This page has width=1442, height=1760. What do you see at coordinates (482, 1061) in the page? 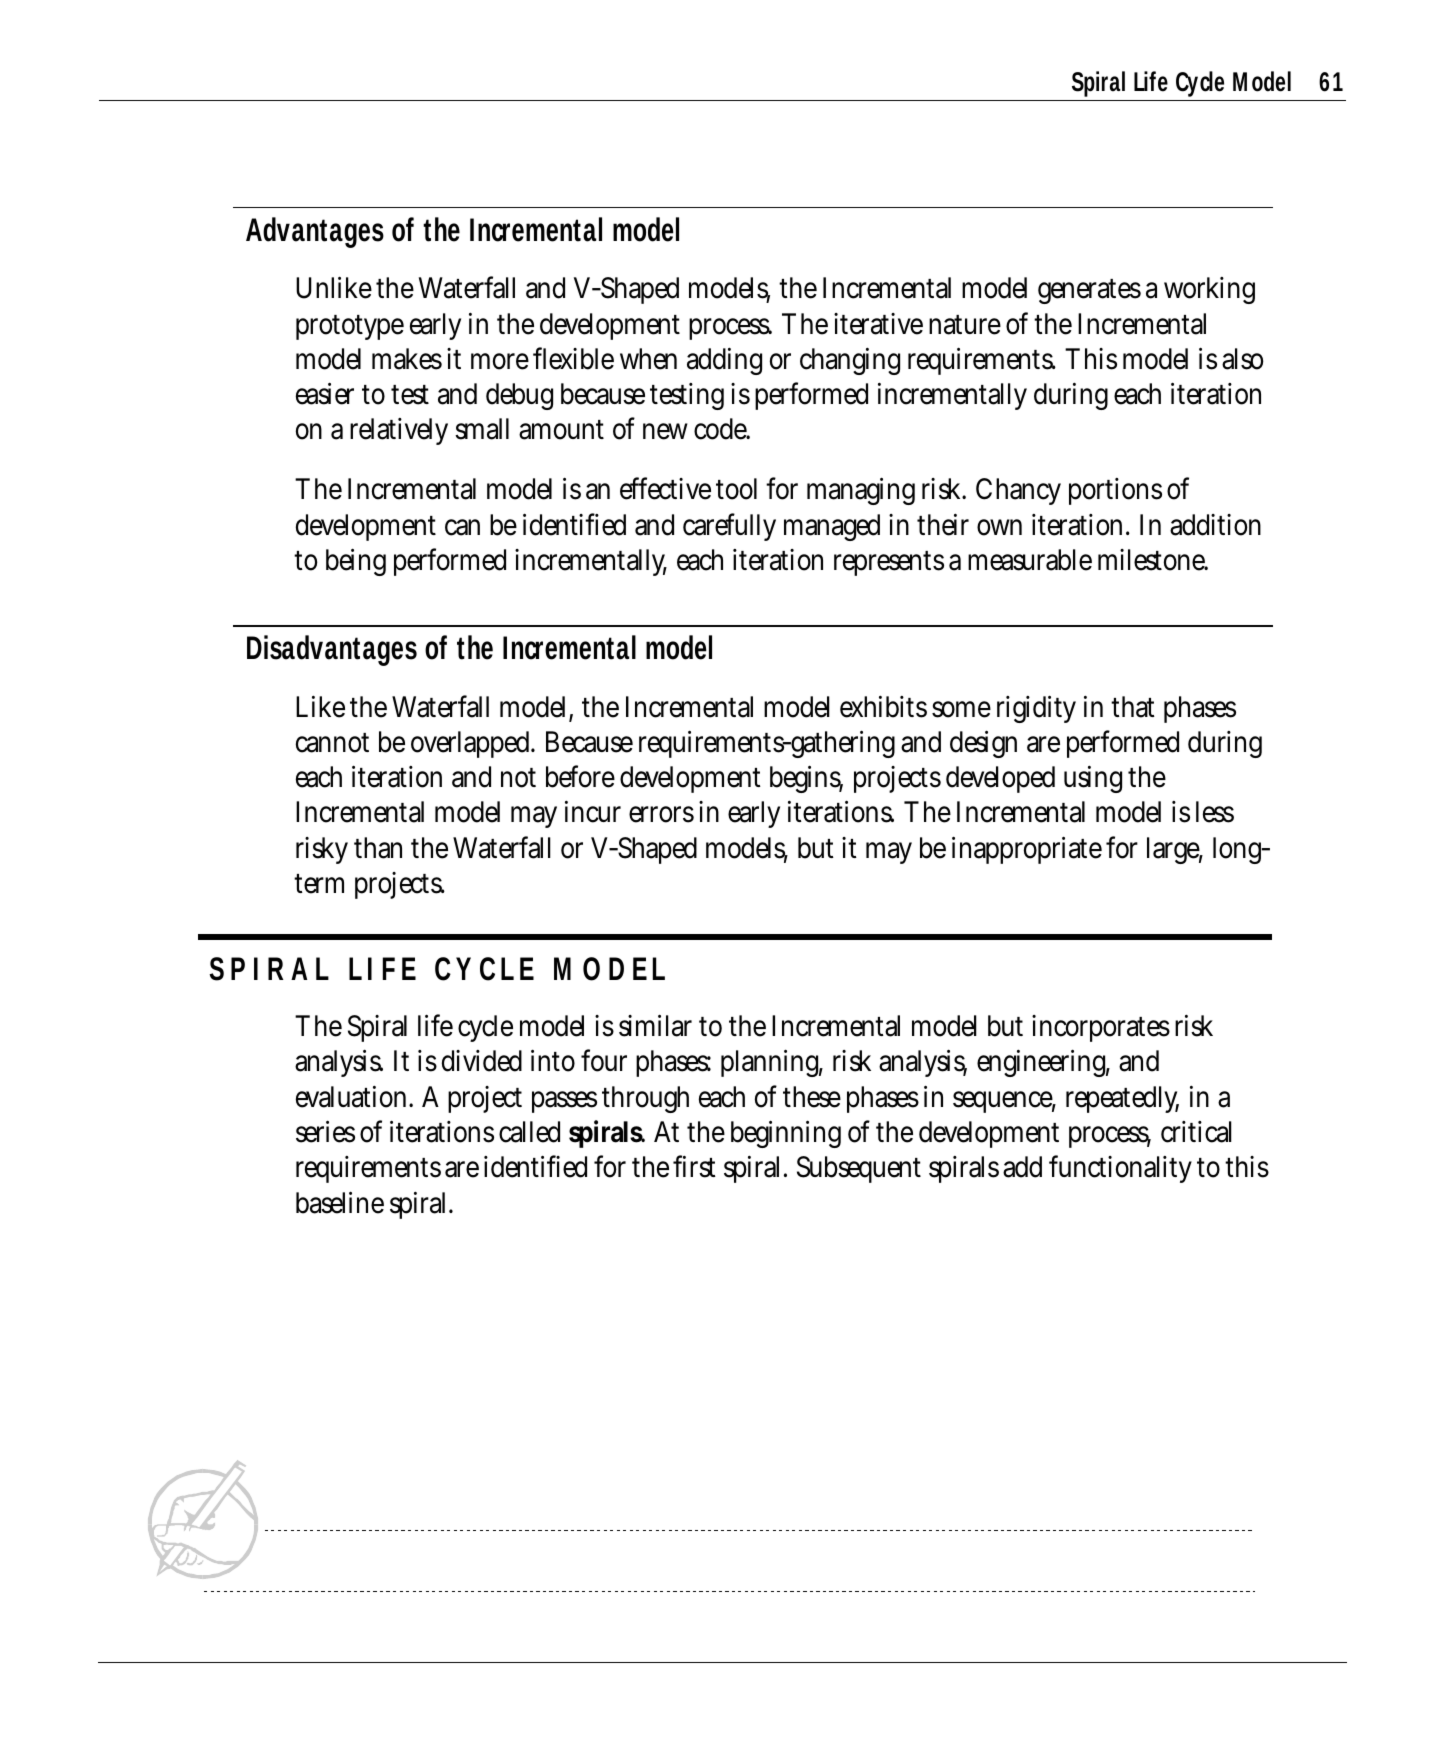
I see `divided` at bounding box center [482, 1061].
